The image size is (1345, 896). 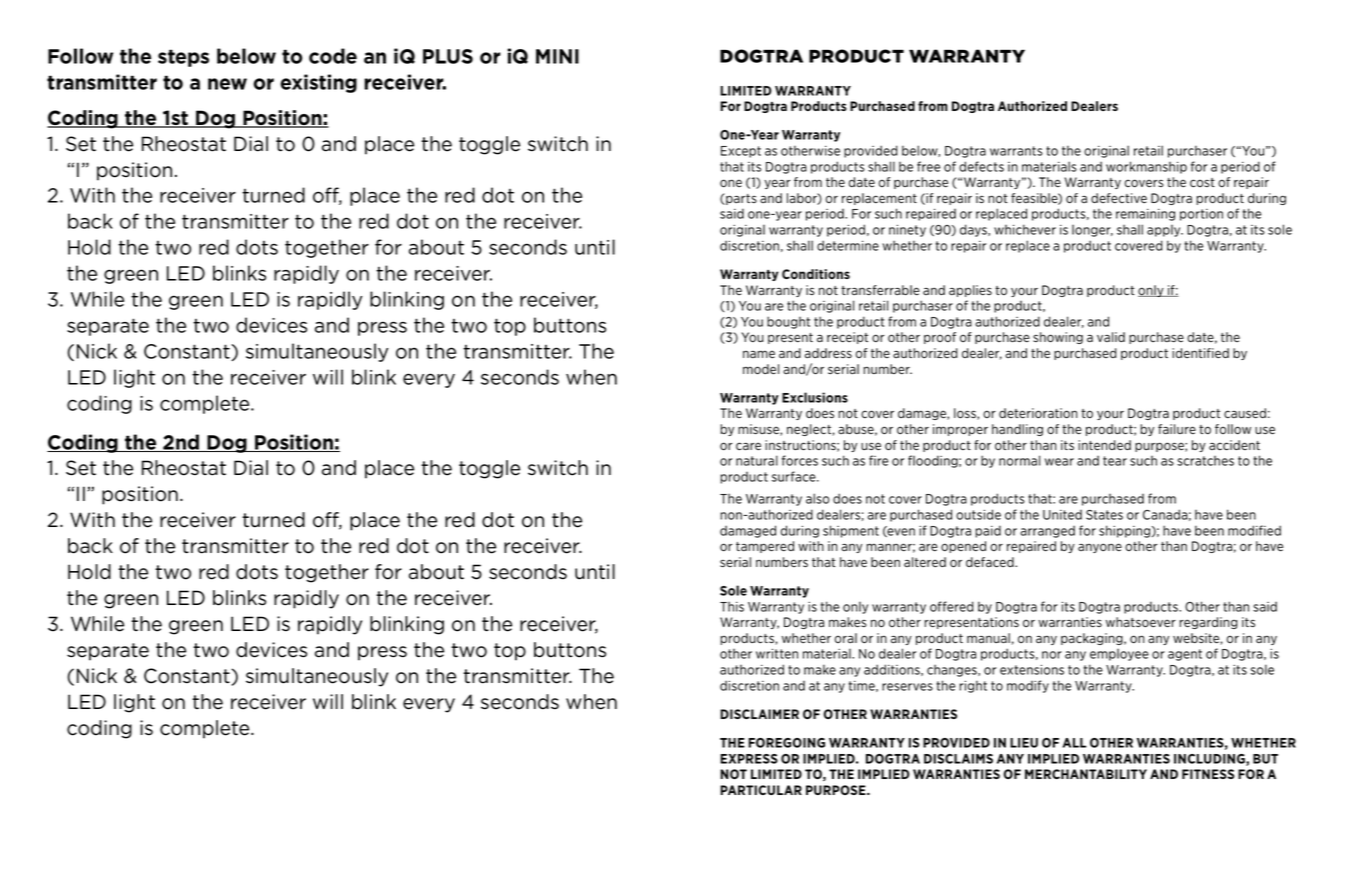 I want to click on written, so click(x=777, y=653).
